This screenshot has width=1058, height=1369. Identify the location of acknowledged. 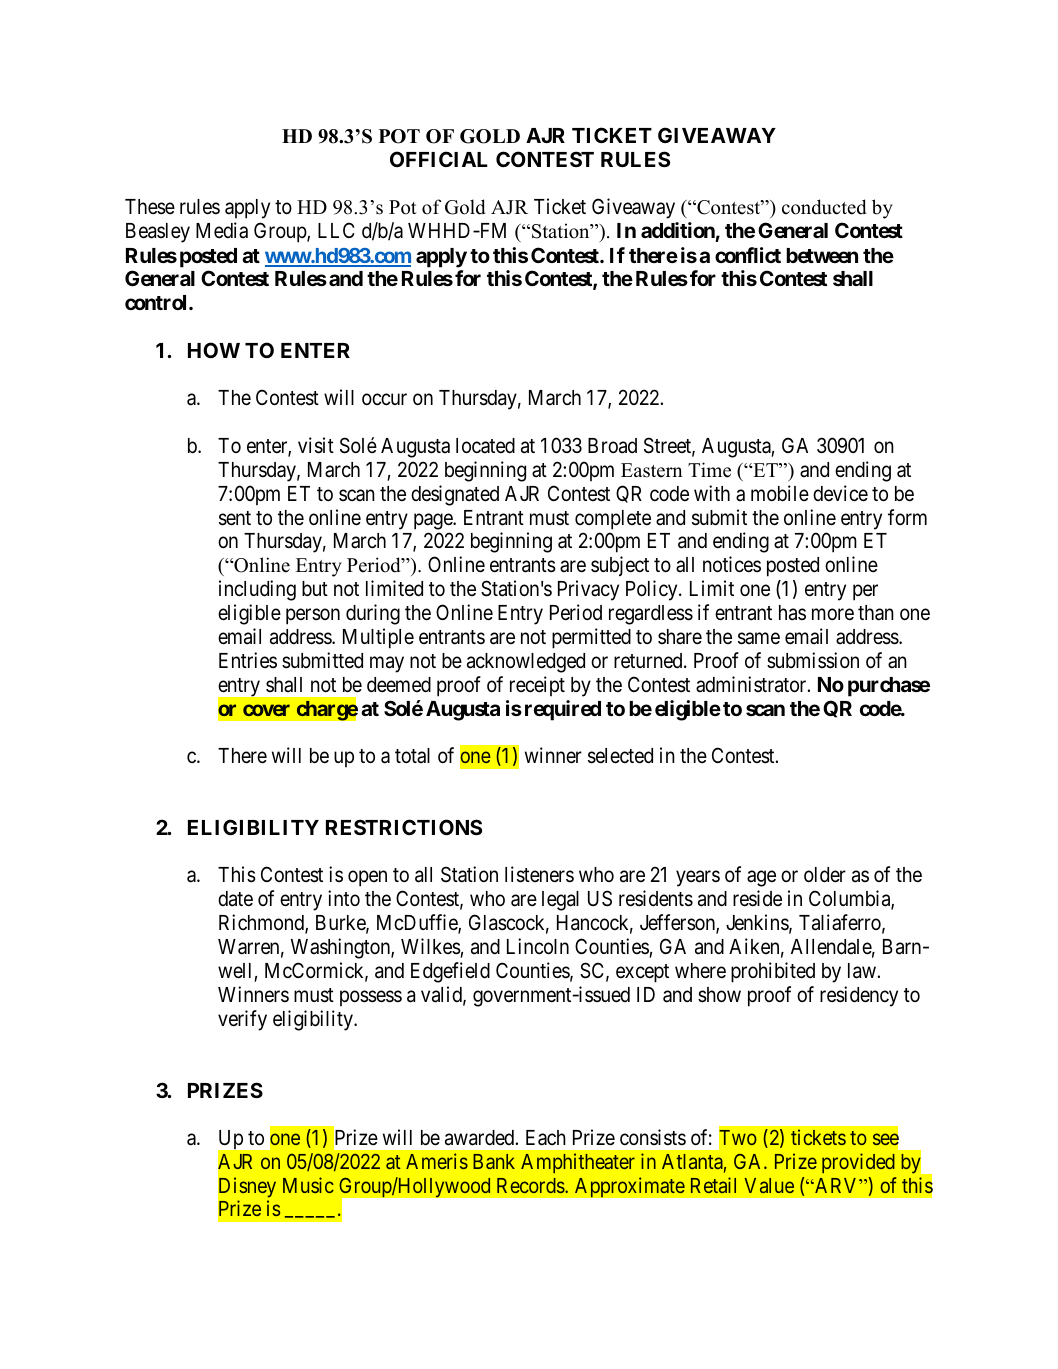
(526, 663).
